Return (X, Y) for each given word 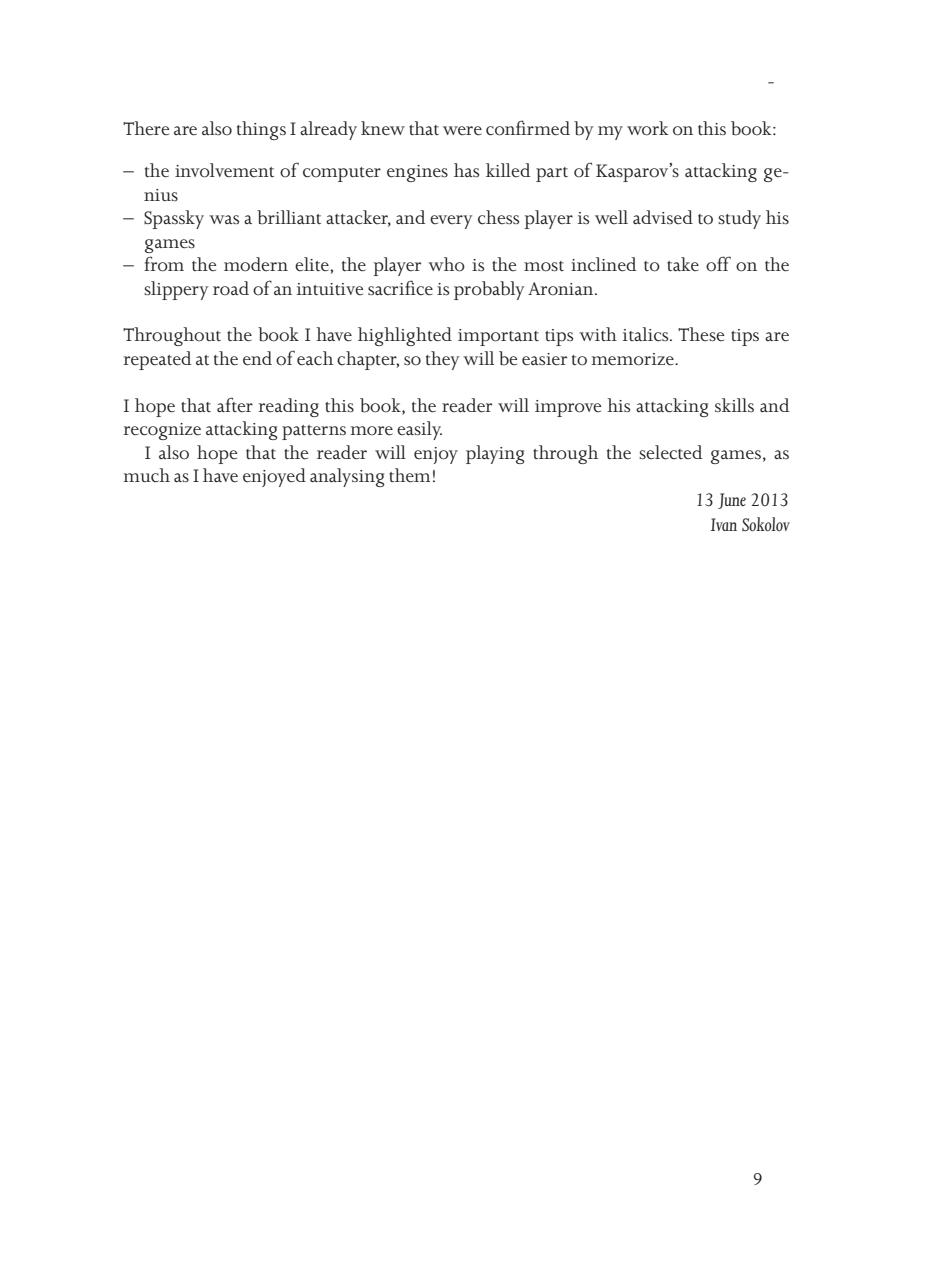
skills (734, 405)
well (611, 217)
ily (431, 430)
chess (498, 217)
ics (659, 335)
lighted (423, 336)
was (224, 220)
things (261, 130)
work (648, 128)
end (257, 358)
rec (135, 431)
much (146, 475)
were (462, 131)
